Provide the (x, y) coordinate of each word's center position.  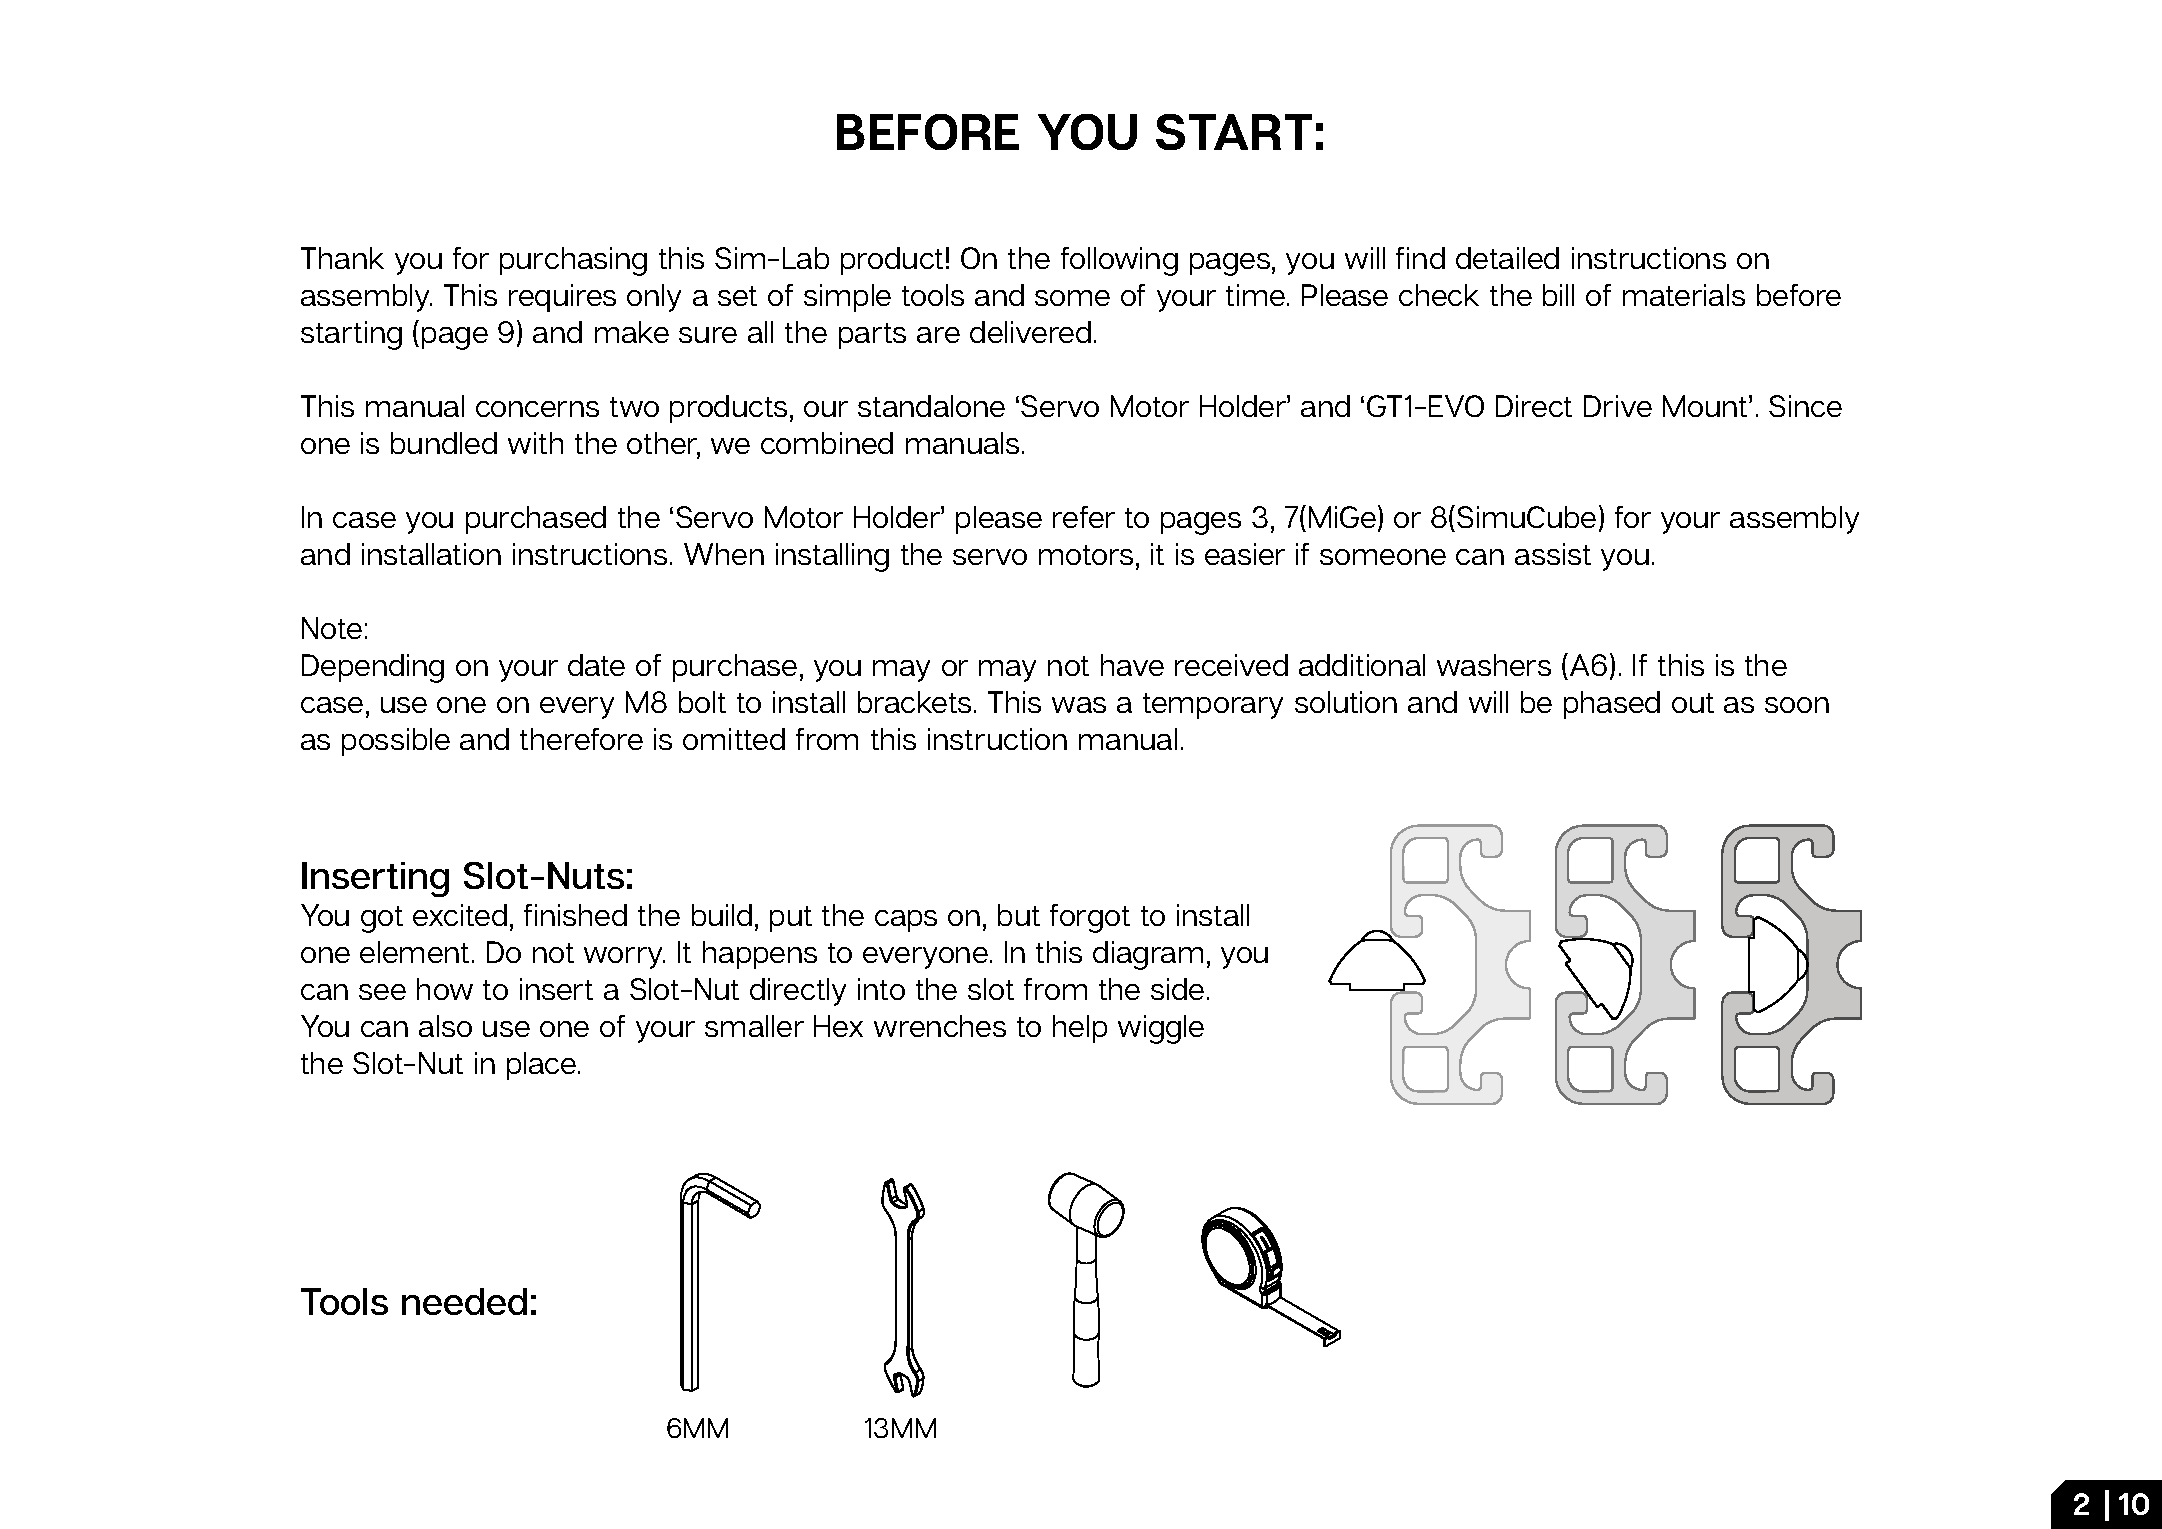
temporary (1213, 706)
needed (464, 1301)
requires (562, 298)
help (1080, 1029)
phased (1612, 705)
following (1119, 261)
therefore (581, 739)
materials (1684, 295)
